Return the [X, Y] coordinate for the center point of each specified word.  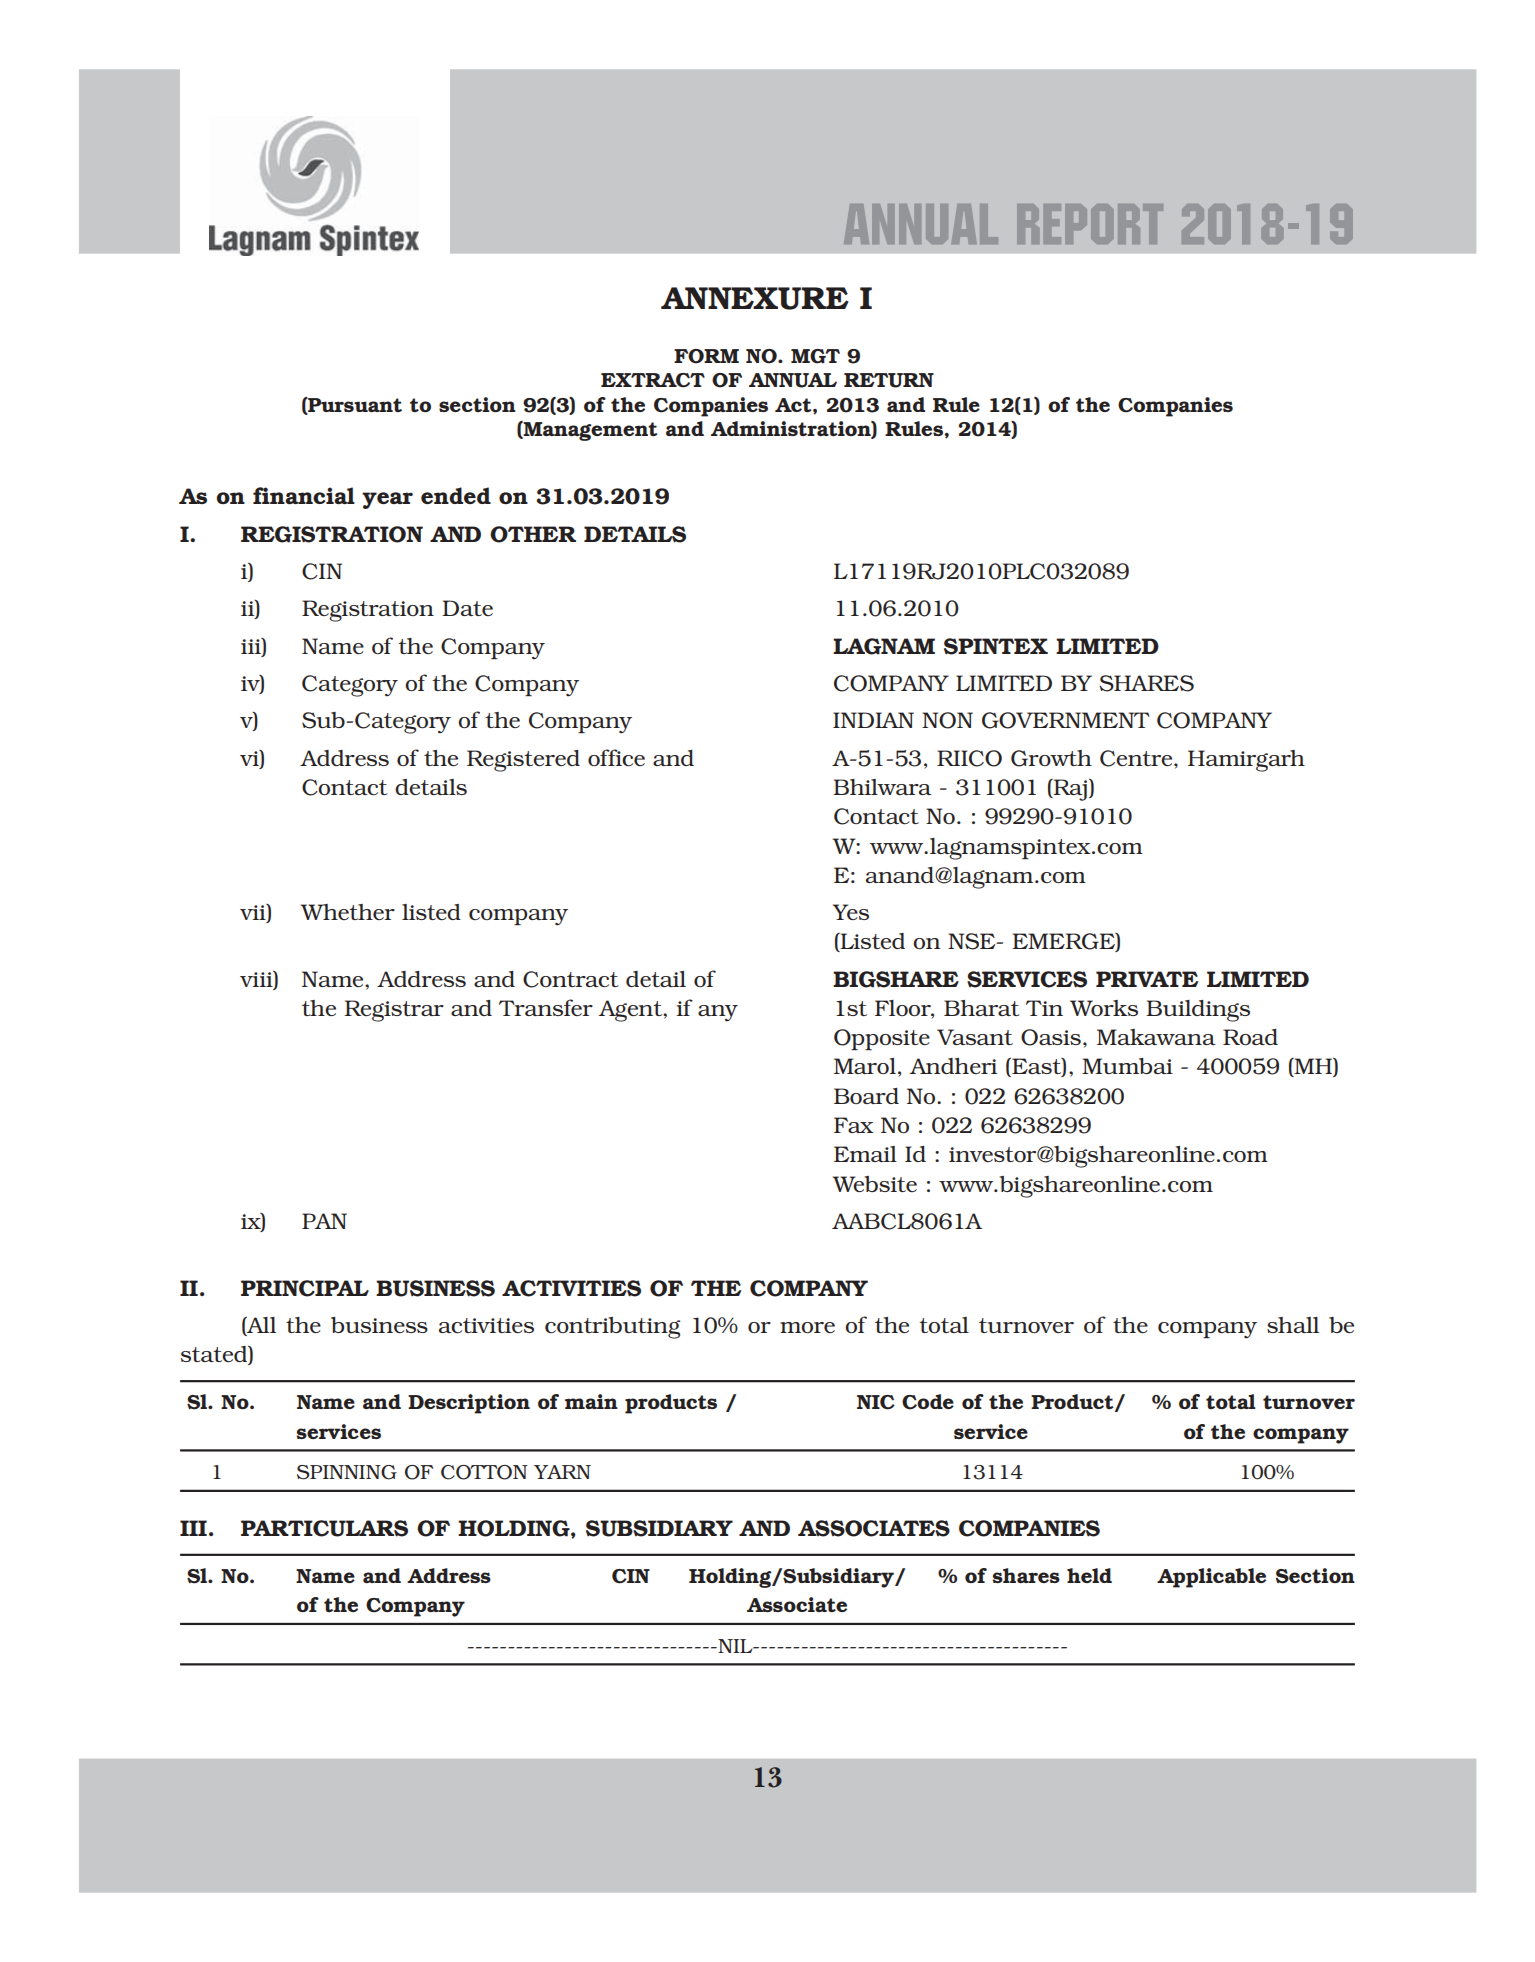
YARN [562, 1472]
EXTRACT [653, 380]
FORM [706, 356]
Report [1090, 224]
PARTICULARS [324, 1528]
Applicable [1211, 1578]
